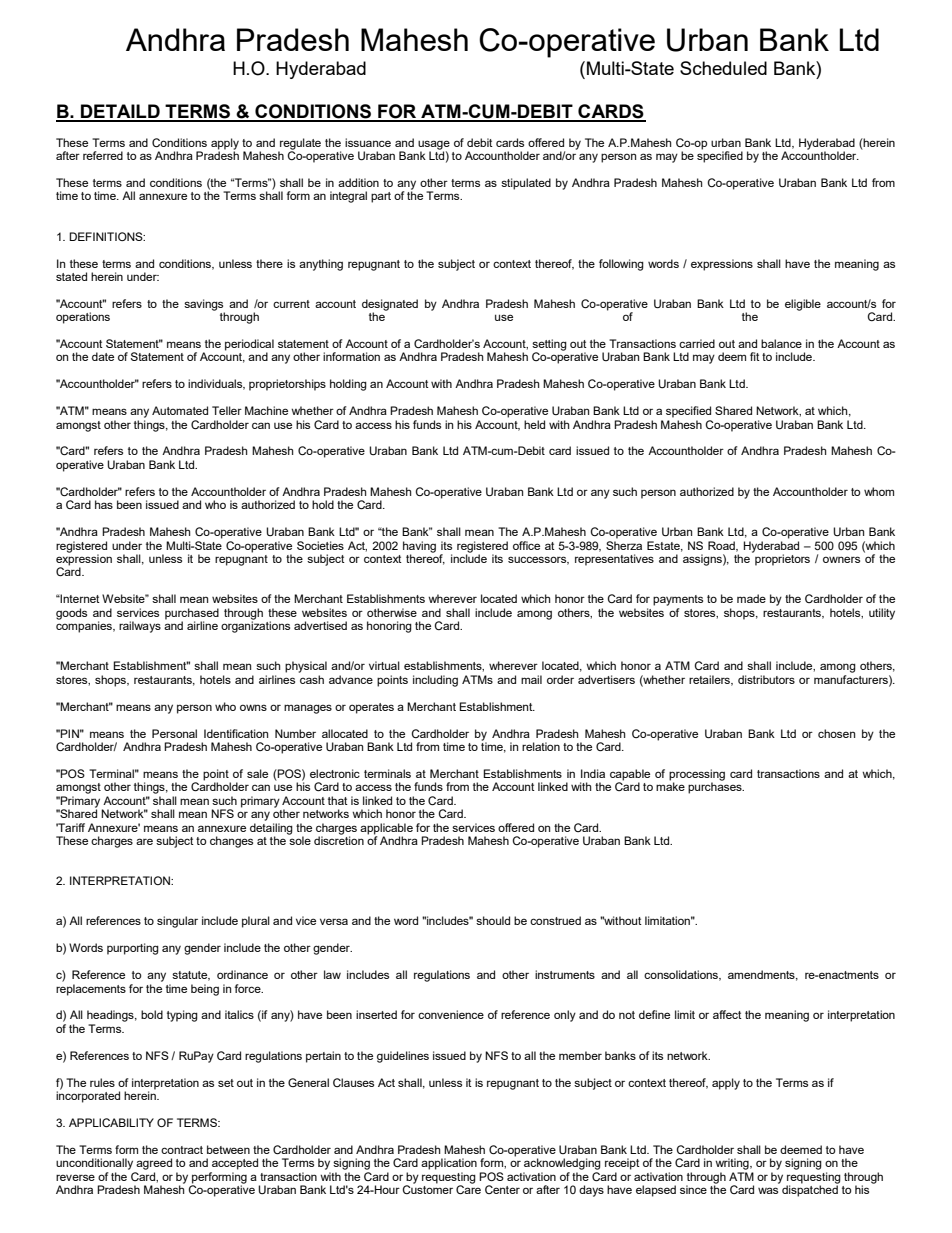 The height and width of the screenshot is (1233, 952). I want to click on contract, so click(182, 1150).
